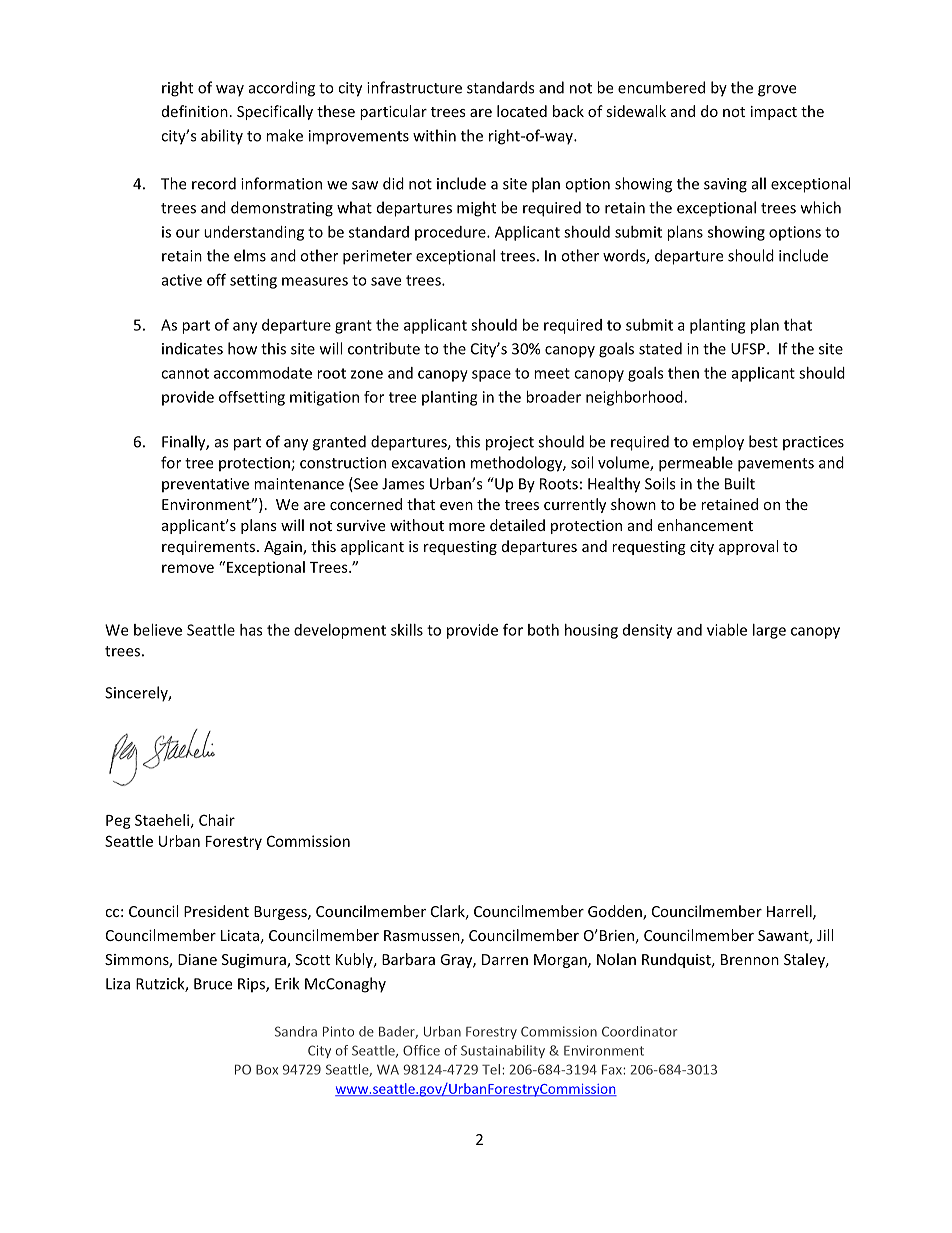  What do you see at coordinates (748, 547) in the screenshot?
I see `approval` at bounding box center [748, 547].
